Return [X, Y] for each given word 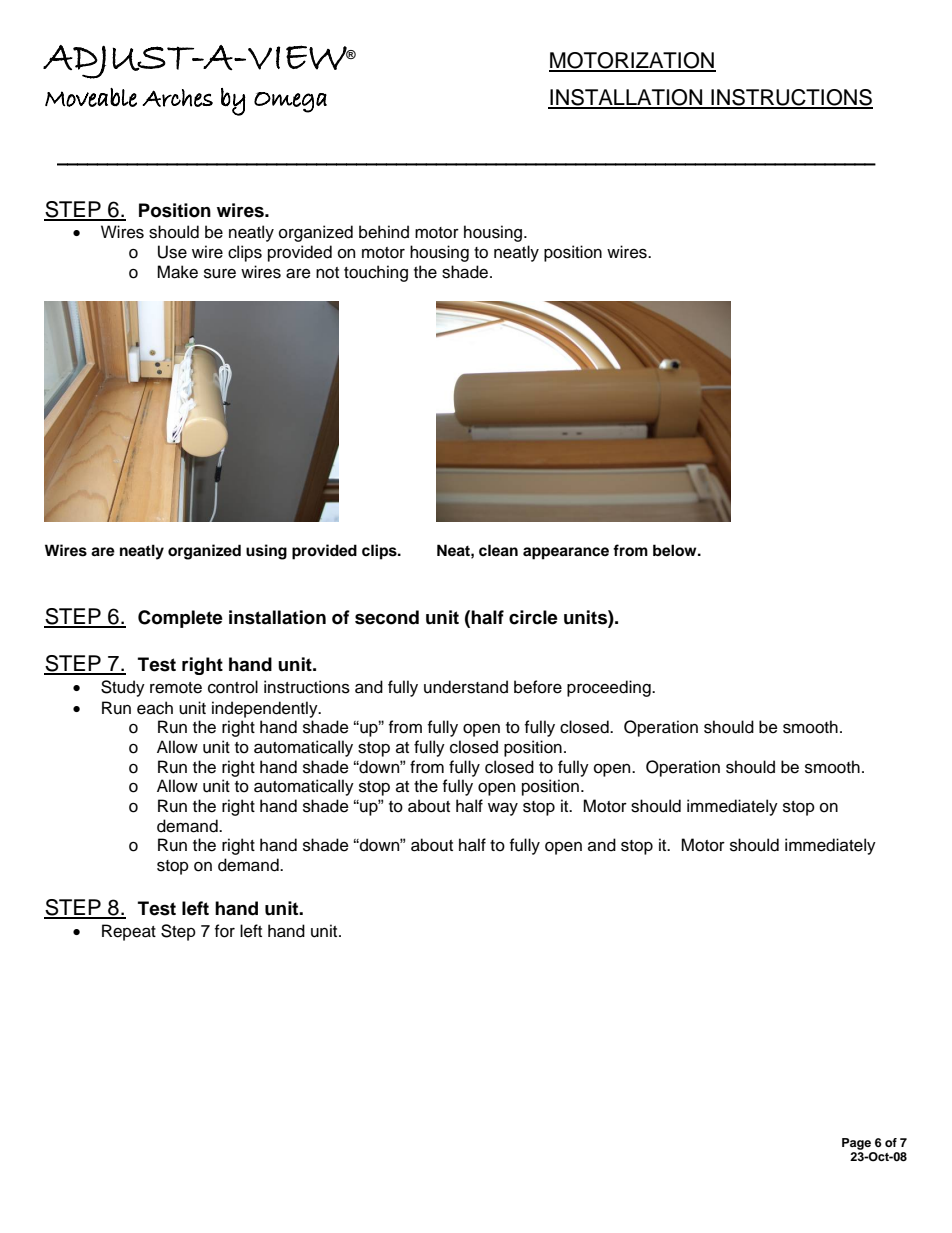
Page [856, 1144]
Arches [177, 98]
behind [384, 232]
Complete [180, 619]
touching [376, 273]
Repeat [129, 932]
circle [533, 617]
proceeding [610, 688]
